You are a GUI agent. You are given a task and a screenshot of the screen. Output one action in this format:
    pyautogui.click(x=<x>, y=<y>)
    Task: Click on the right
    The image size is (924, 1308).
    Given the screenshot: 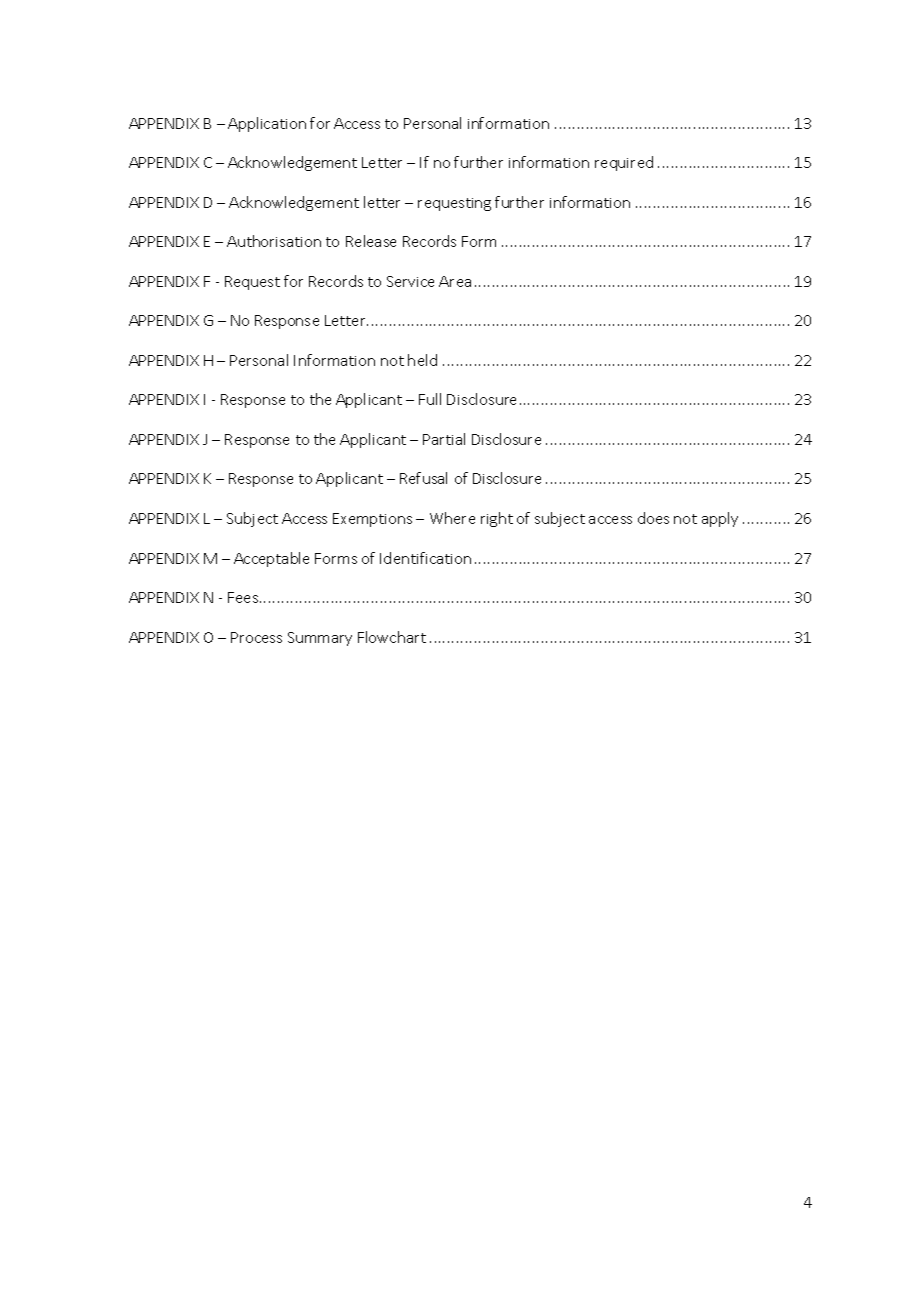 What is the action you would take?
    pyautogui.click(x=497, y=519)
